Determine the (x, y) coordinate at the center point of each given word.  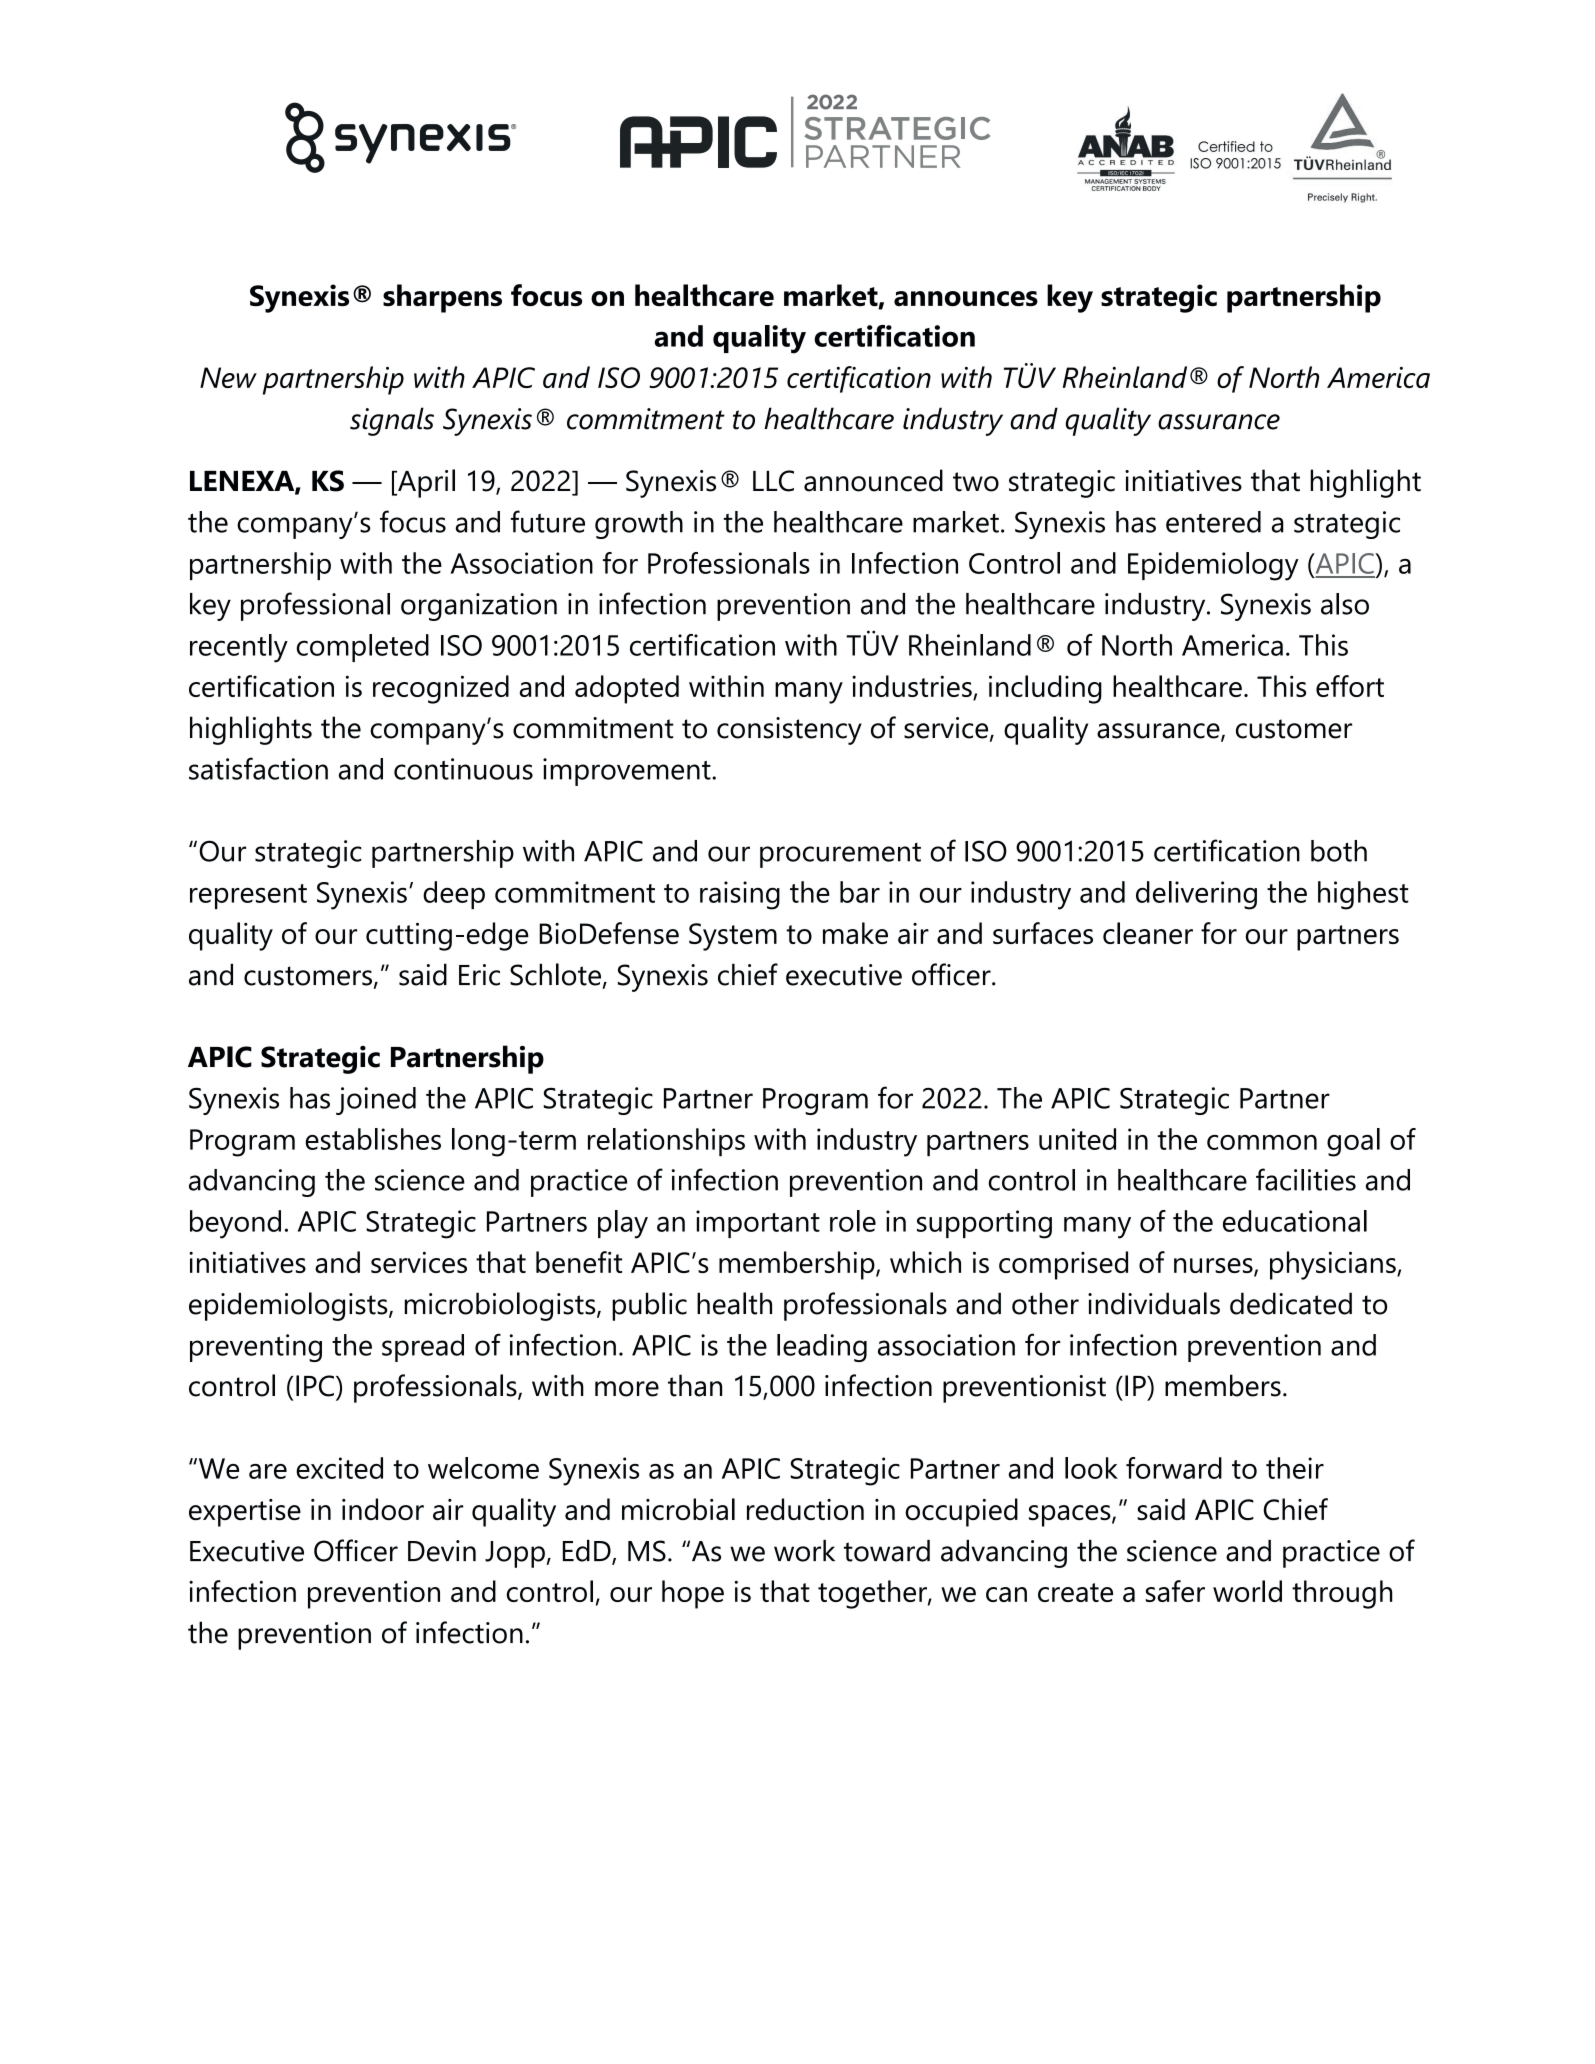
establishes (373, 1139)
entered (1213, 522)
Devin (442, 1551)
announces (966, 299)
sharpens (442, 298)
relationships (666, 1142)
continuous (463, 769)
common (1262, 1142)
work (804, 1551)
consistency (789, 731)
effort (1350, 686)
